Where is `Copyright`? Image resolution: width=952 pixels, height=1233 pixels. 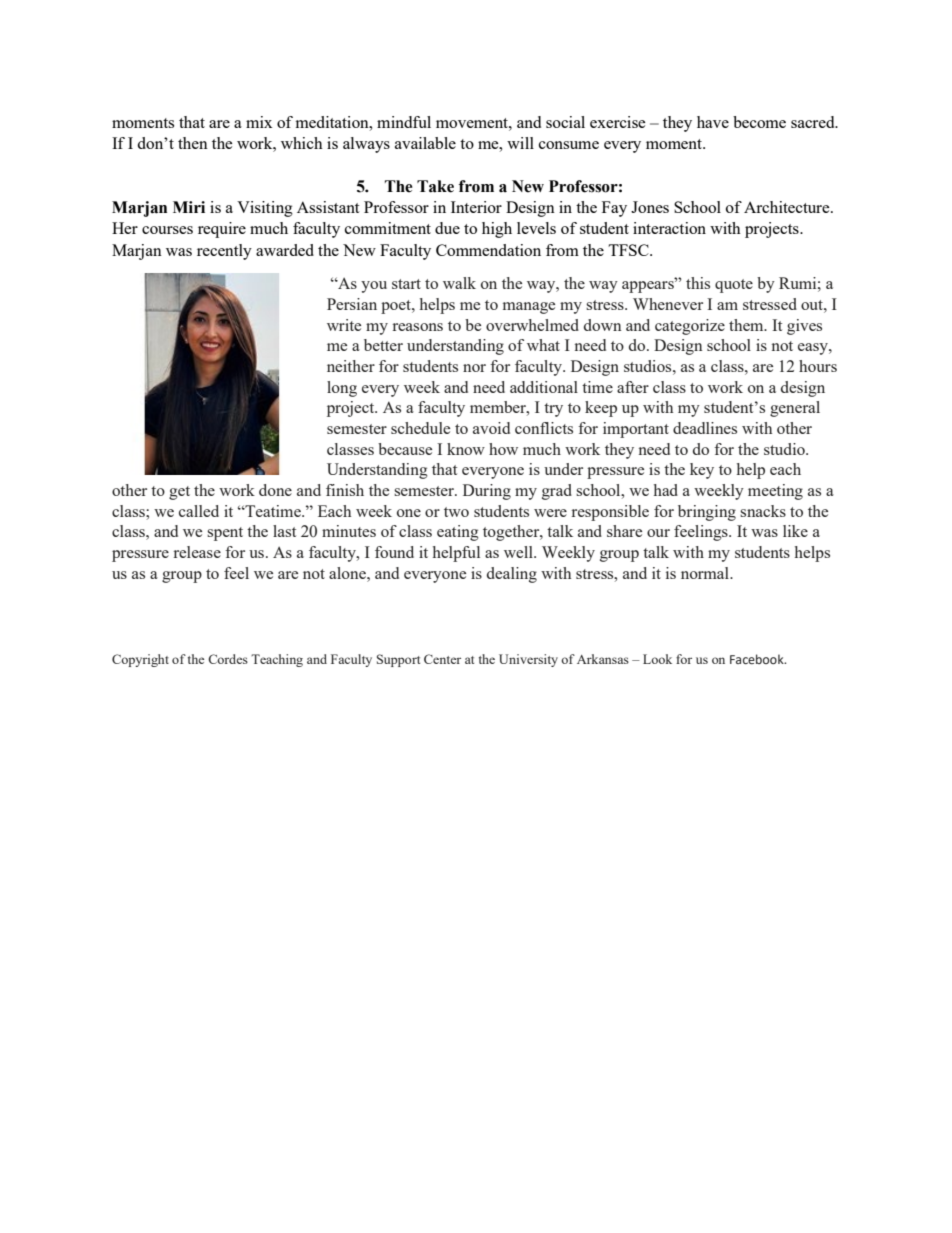 Copyright is located at coordinates (140, 660).
